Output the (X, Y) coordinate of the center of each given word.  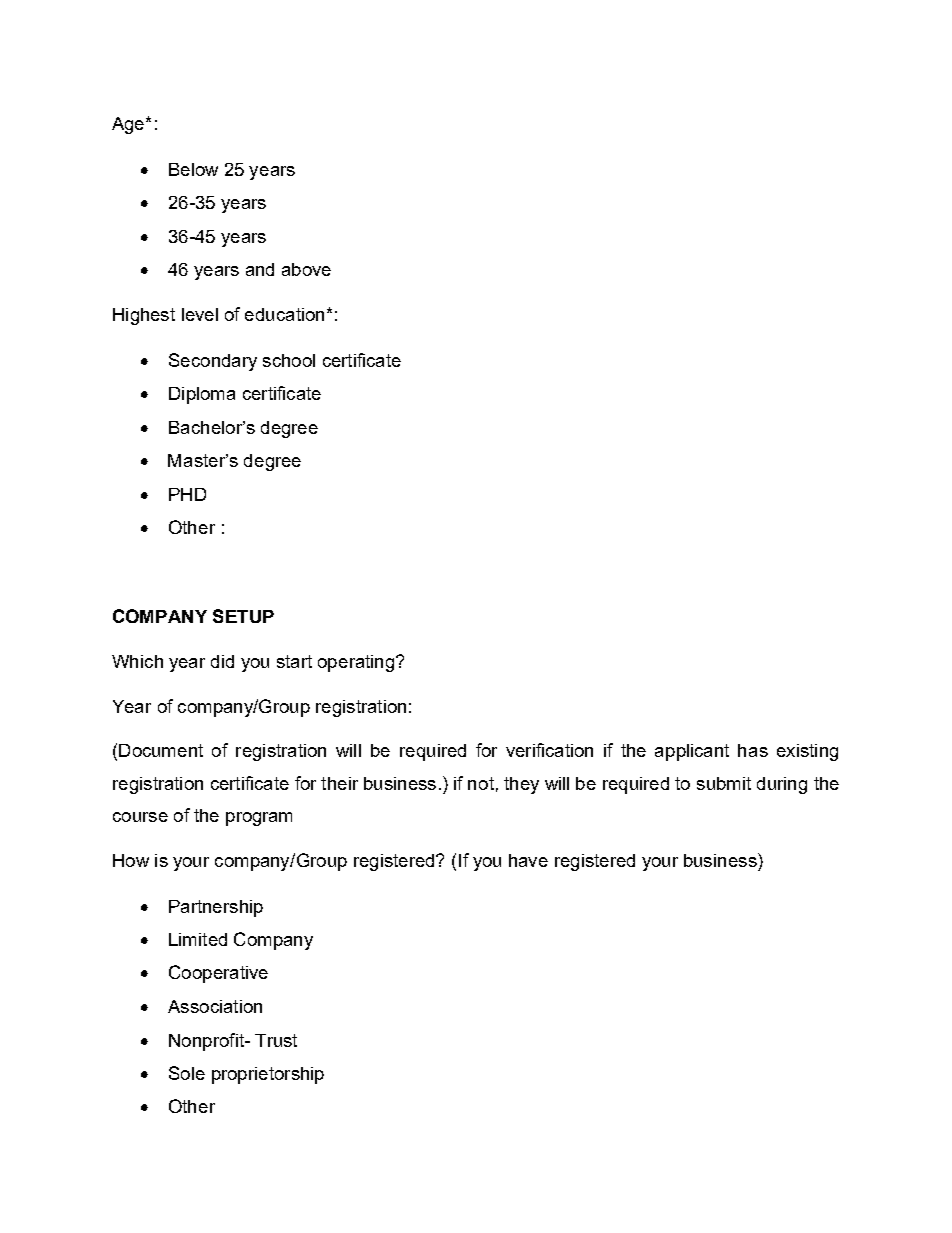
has (753, 750)
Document (161, 750)
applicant (692, 752)
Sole (187, 1073)
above (306, 269)
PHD (187, 494)
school (289, 360)
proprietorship (268, 1075)
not (481, 783)
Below (193, 169)
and (260, 269)
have (528, 860)
